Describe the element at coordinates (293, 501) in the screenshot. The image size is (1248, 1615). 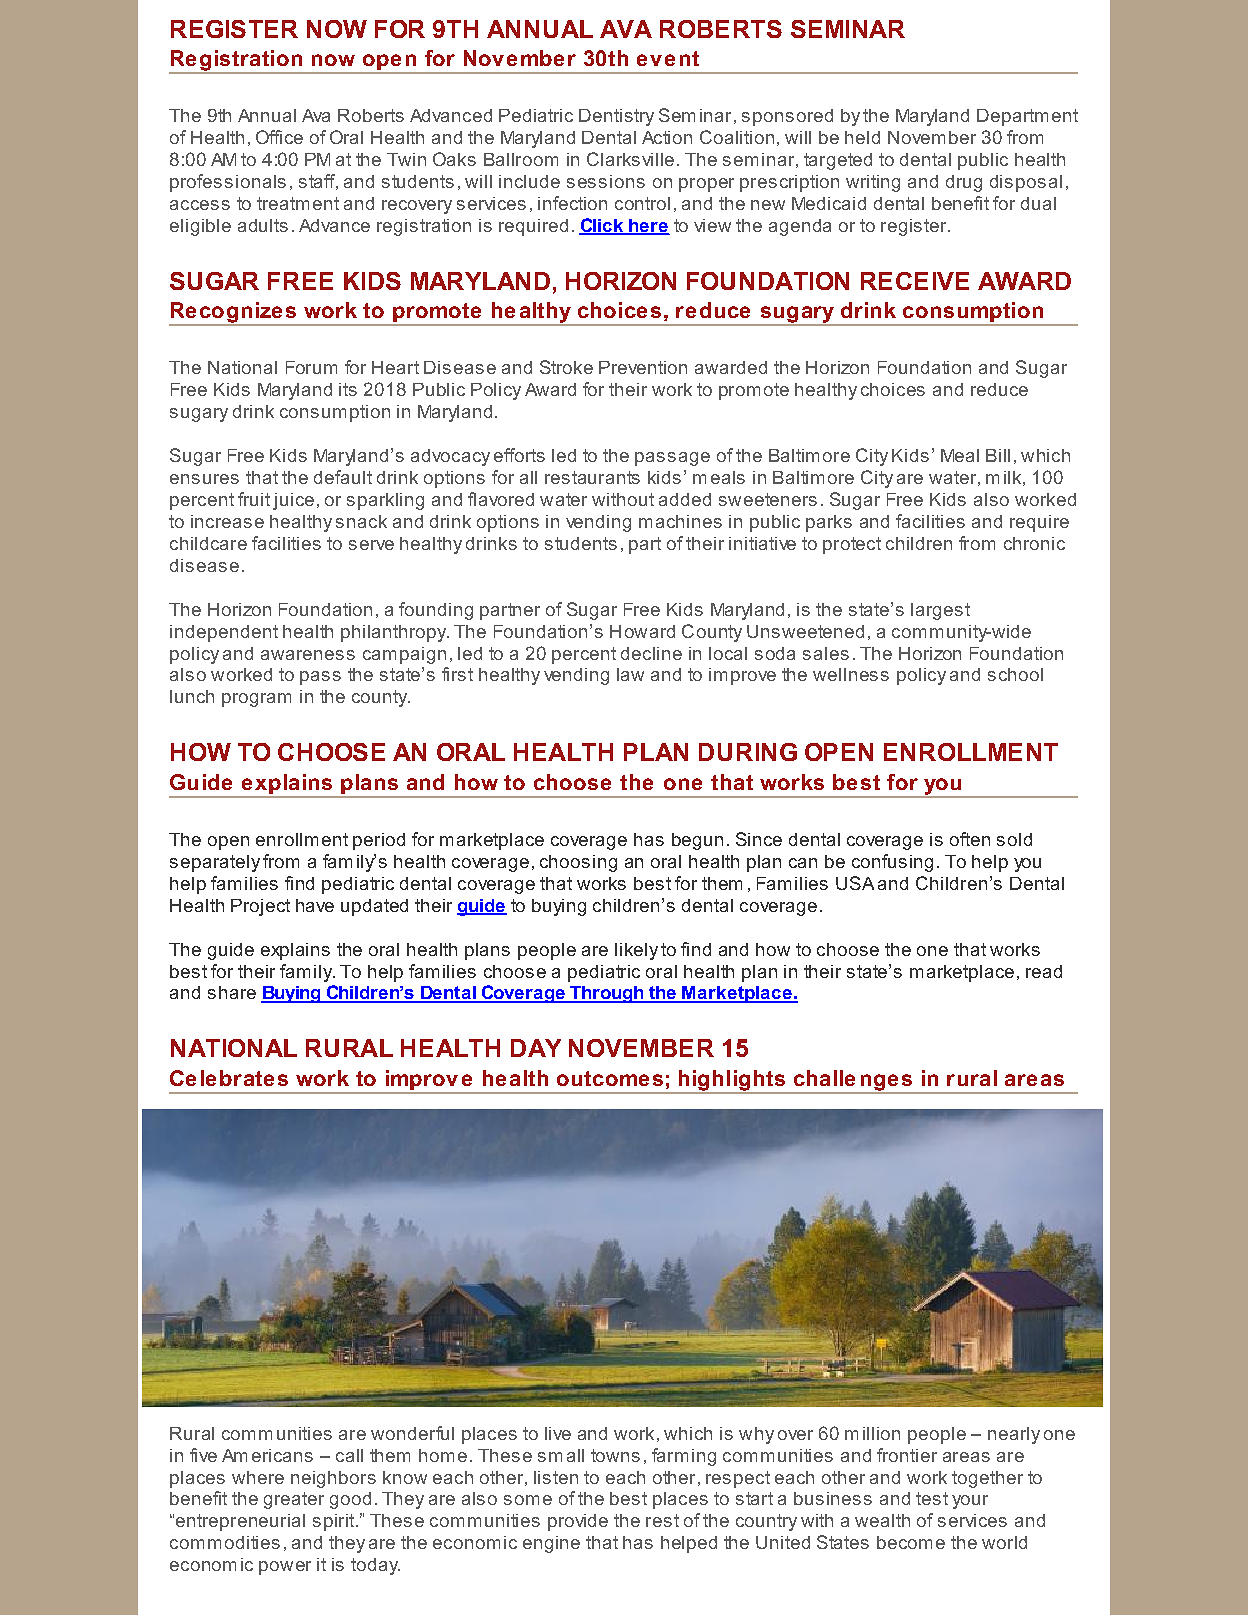
I see `juice` at that location.
